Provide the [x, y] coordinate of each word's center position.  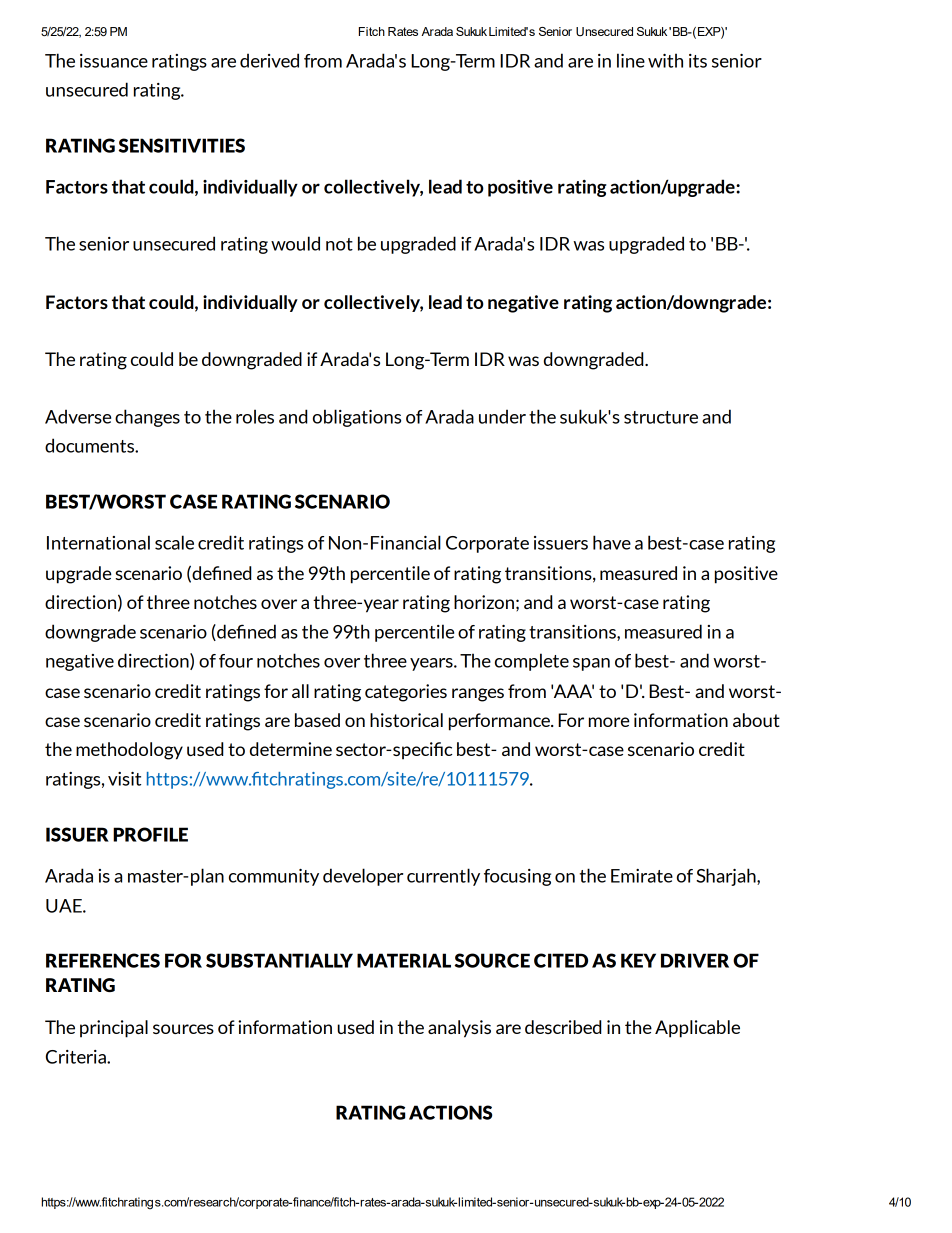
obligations [357, 418]
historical [406, 720]
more [609, 722]
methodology [129, 751]
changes [147, 418]
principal [114, 1029]
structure [661, 417]
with [665, 60]
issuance [114, 61]
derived [269, 60]
